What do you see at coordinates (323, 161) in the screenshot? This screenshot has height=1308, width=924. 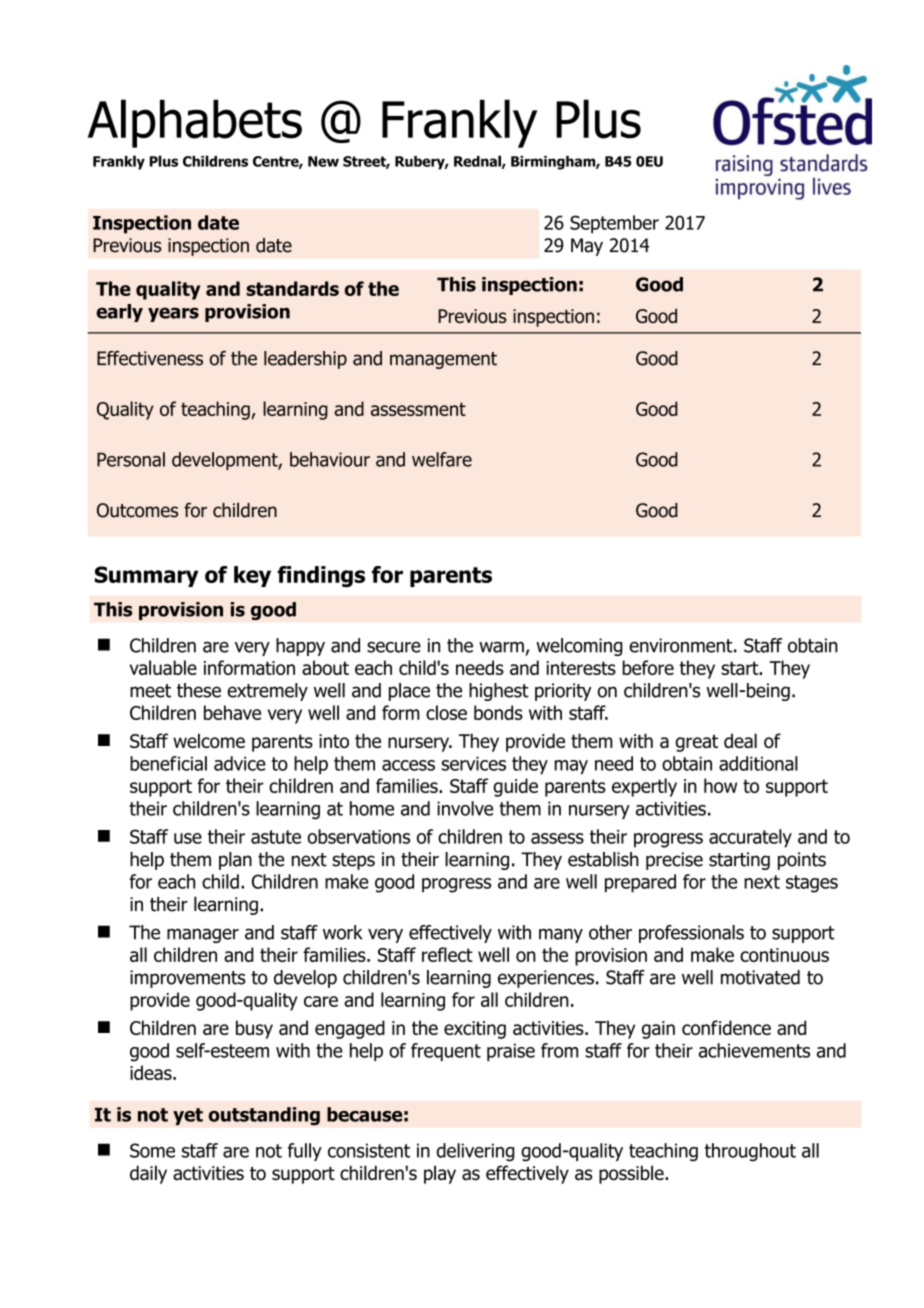 I see `New` at bounding box center [323, 161].
